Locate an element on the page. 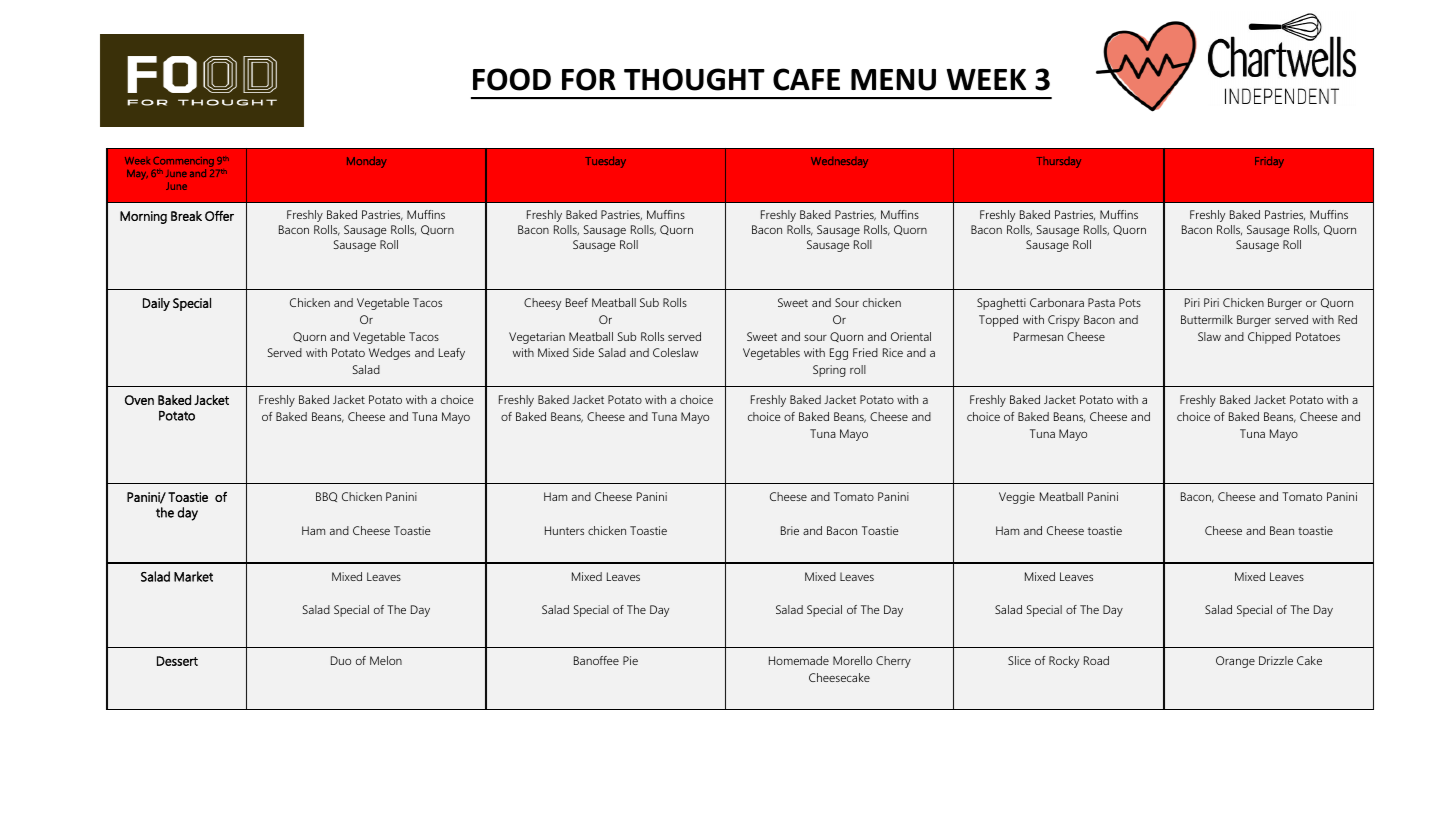 This document has width=1456, height=819. Wedges is located at coordinates (389, 354).
